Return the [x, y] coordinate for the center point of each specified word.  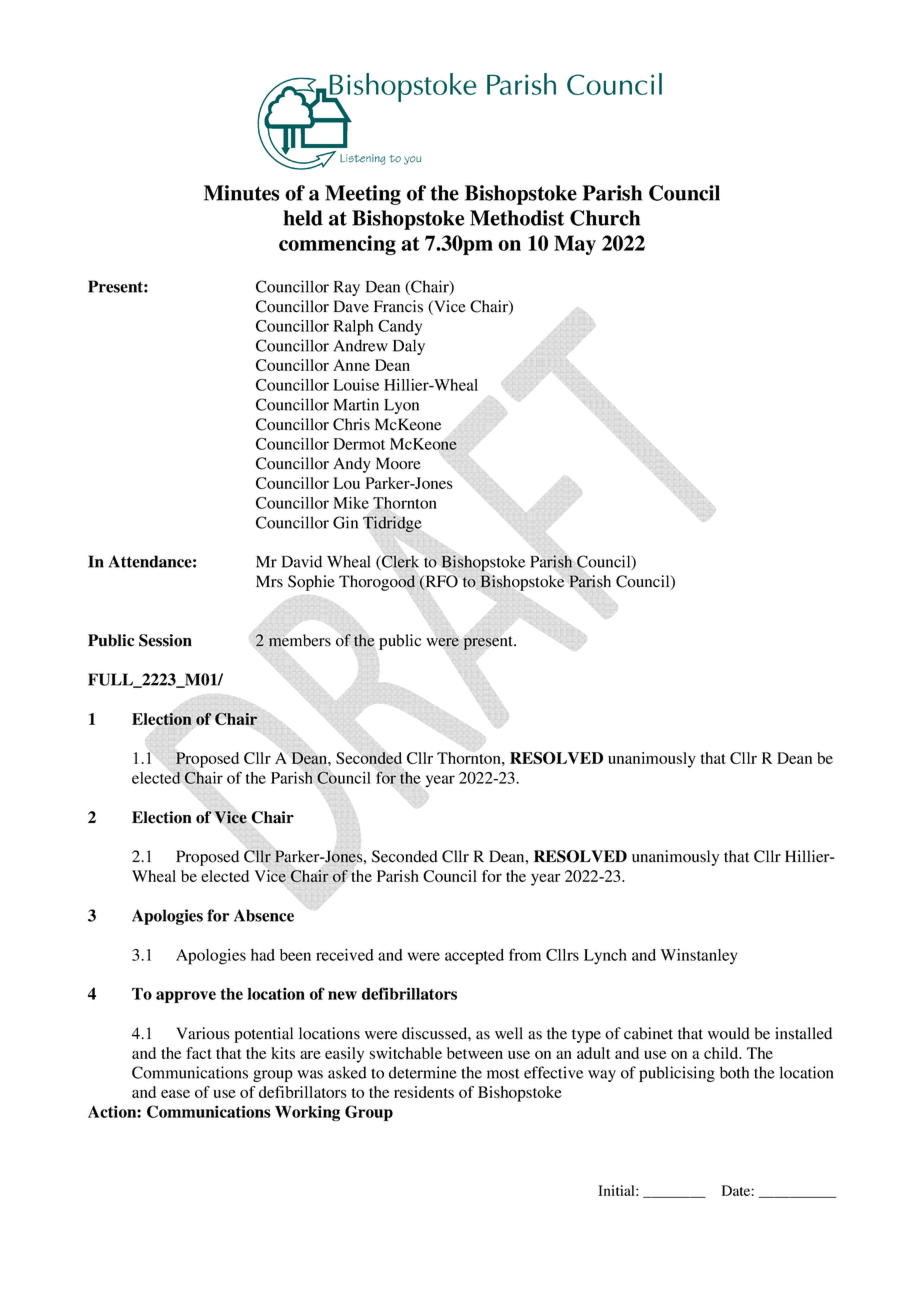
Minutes [241, 193]
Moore [398, 463]
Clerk [399, 562]
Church [605, 218]
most [503, 1073]
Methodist [517, 218]
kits [283, 1053]
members [300, 640]
